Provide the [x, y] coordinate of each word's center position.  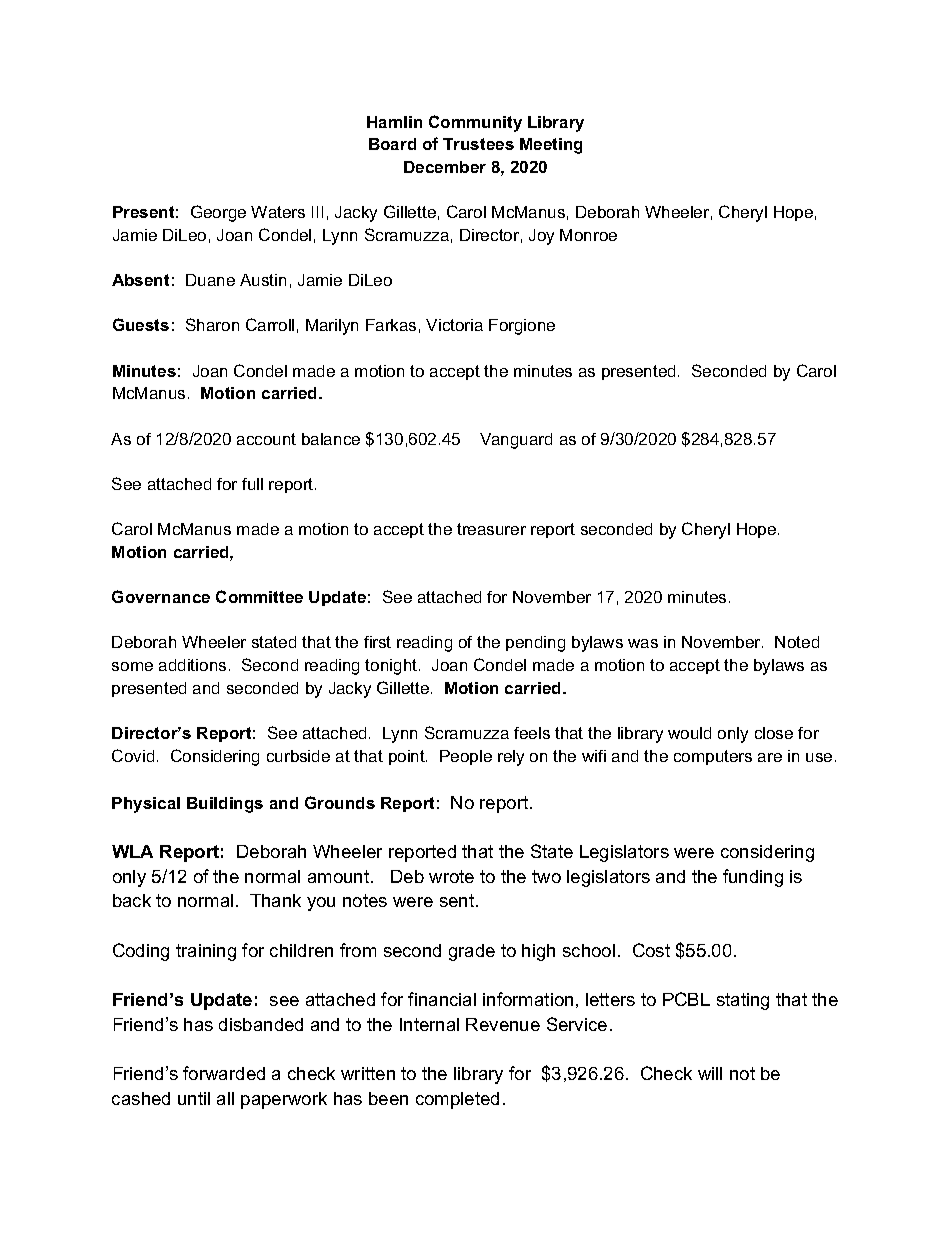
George [218, 213]
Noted [797, 642]
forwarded [224, 1073]
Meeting [551, 146]
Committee [259, 596]
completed [457, 1100]
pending [535, 644]
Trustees [478, 144]
